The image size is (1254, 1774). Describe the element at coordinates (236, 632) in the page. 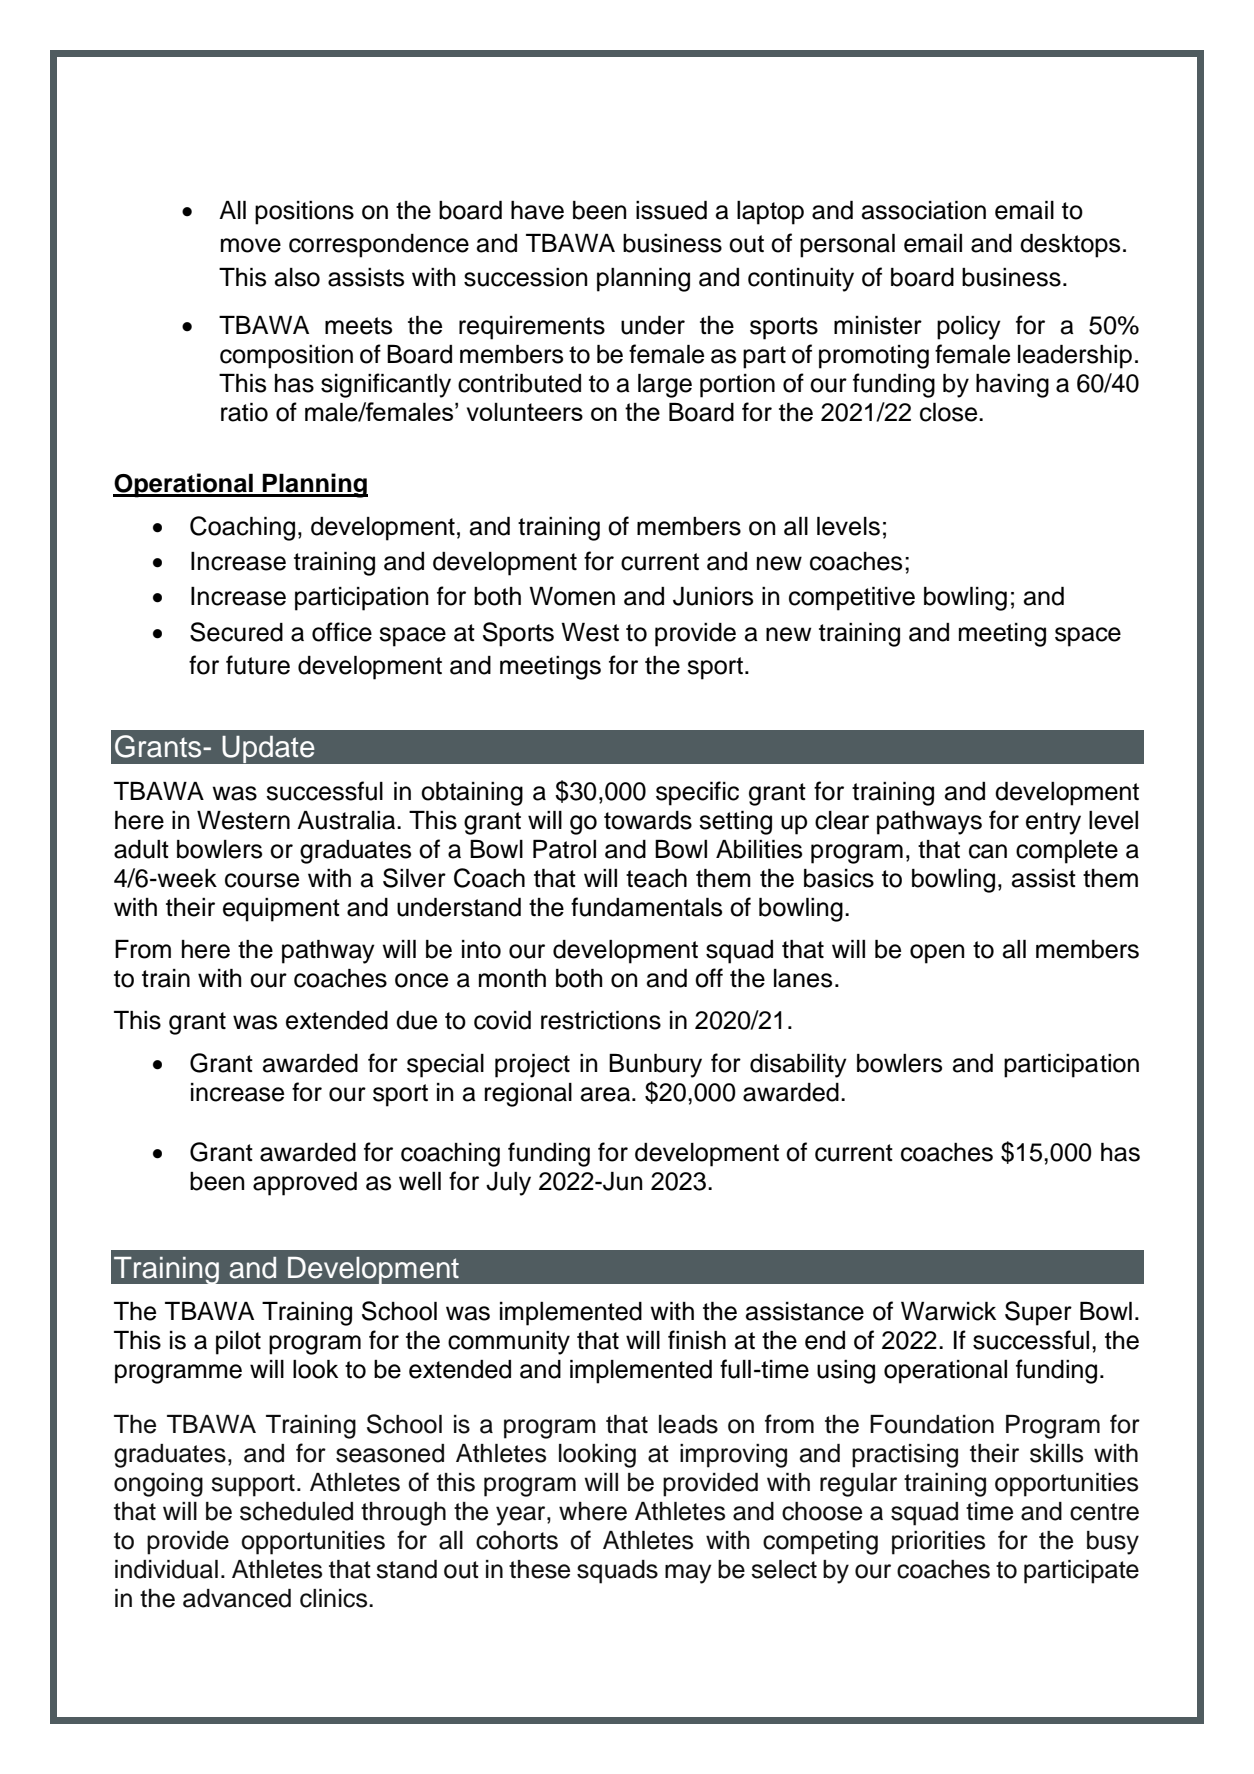

I see `Secured` at that location.
